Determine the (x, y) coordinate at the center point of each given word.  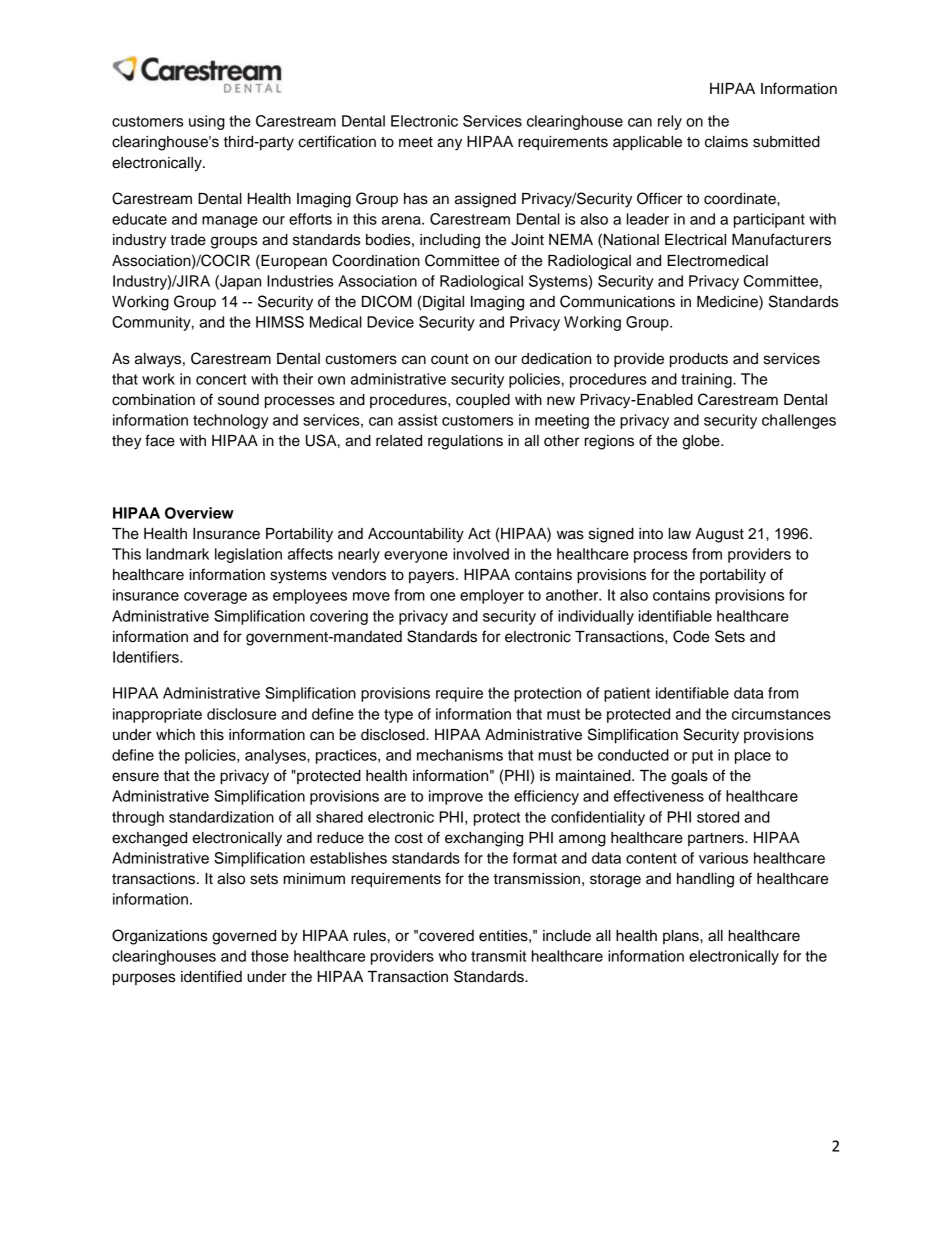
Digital (443, 303)
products (699, 360)
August (719, 535)
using (207, 122)
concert (221, 379)
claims (726, 142)
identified (211, 976)
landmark (177, 554)
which (175, 735)
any (449, 144)
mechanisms (460, 755)
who (453, 956)
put (702, 757)
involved (481, 554)
